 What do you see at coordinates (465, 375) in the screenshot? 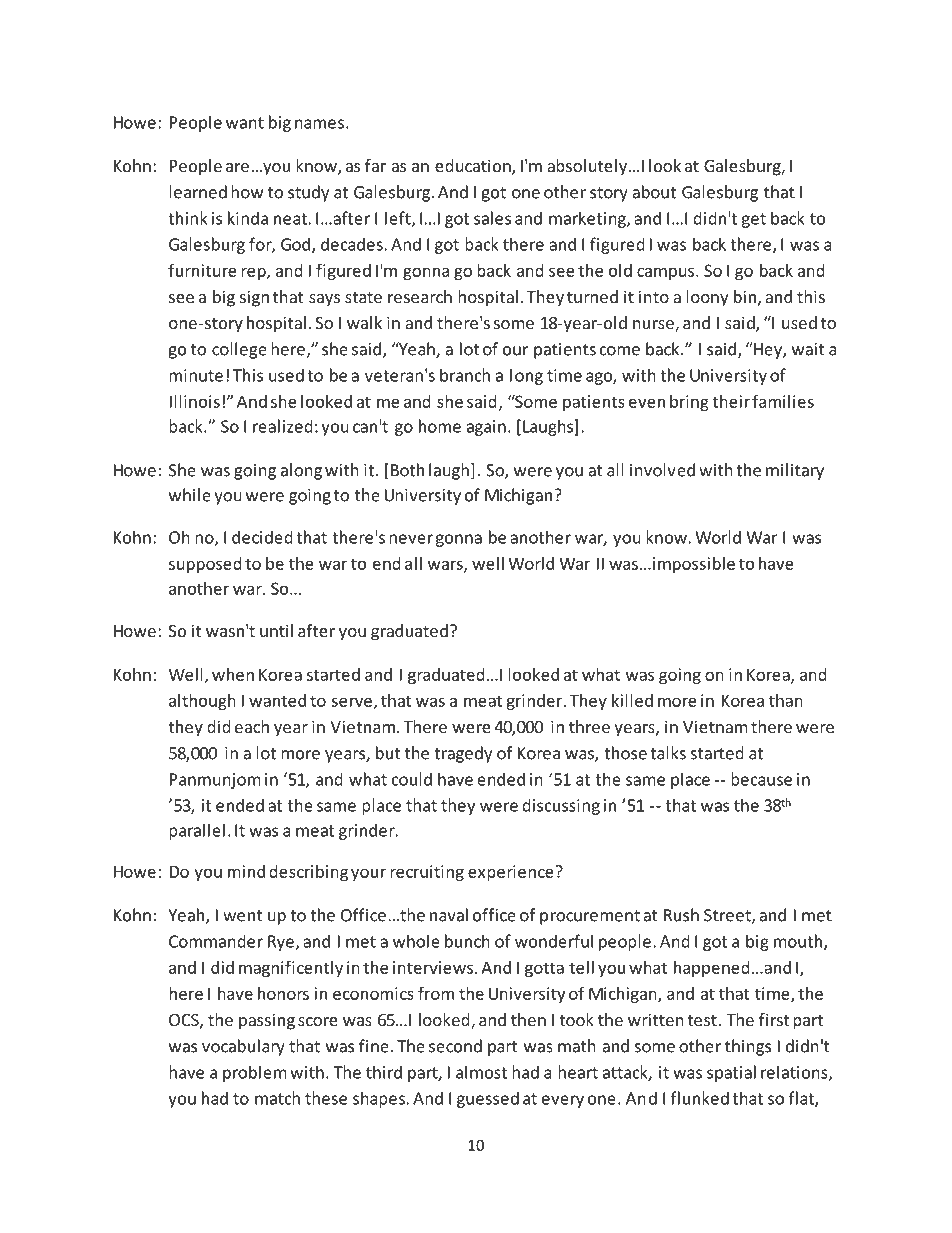
I see `branch` at bounding box center [465, 375].
